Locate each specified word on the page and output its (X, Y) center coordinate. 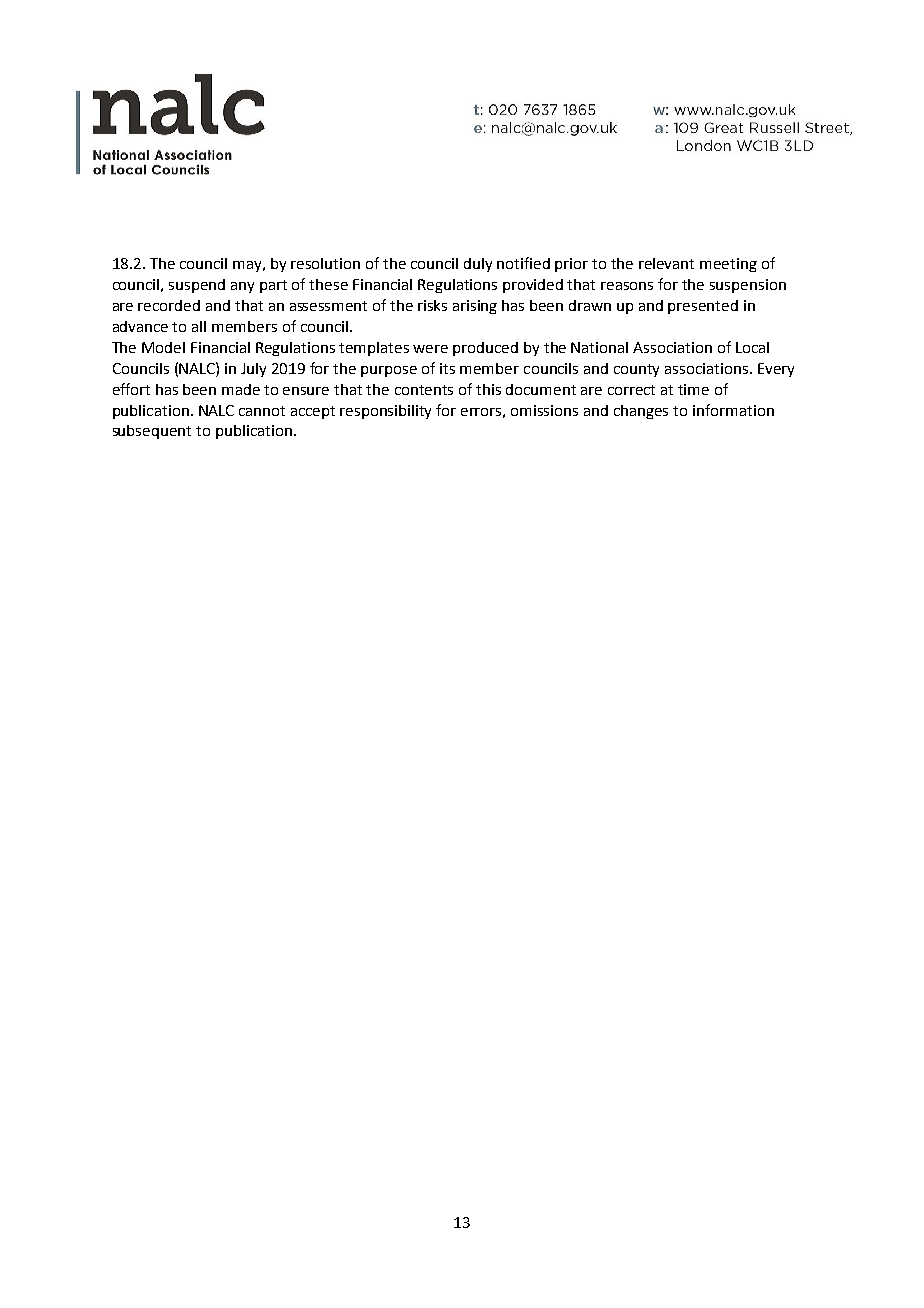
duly (478, 265)
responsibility (385, 412)
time (693, 389)
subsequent (152, 432)
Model (163, 347)
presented (703, 307)
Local (752, 347)
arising (475, 307)
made (241, 389)
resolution (325, 263)
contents (424, 390)
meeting (728, 265)
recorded (169, 305)
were (430, 349)
